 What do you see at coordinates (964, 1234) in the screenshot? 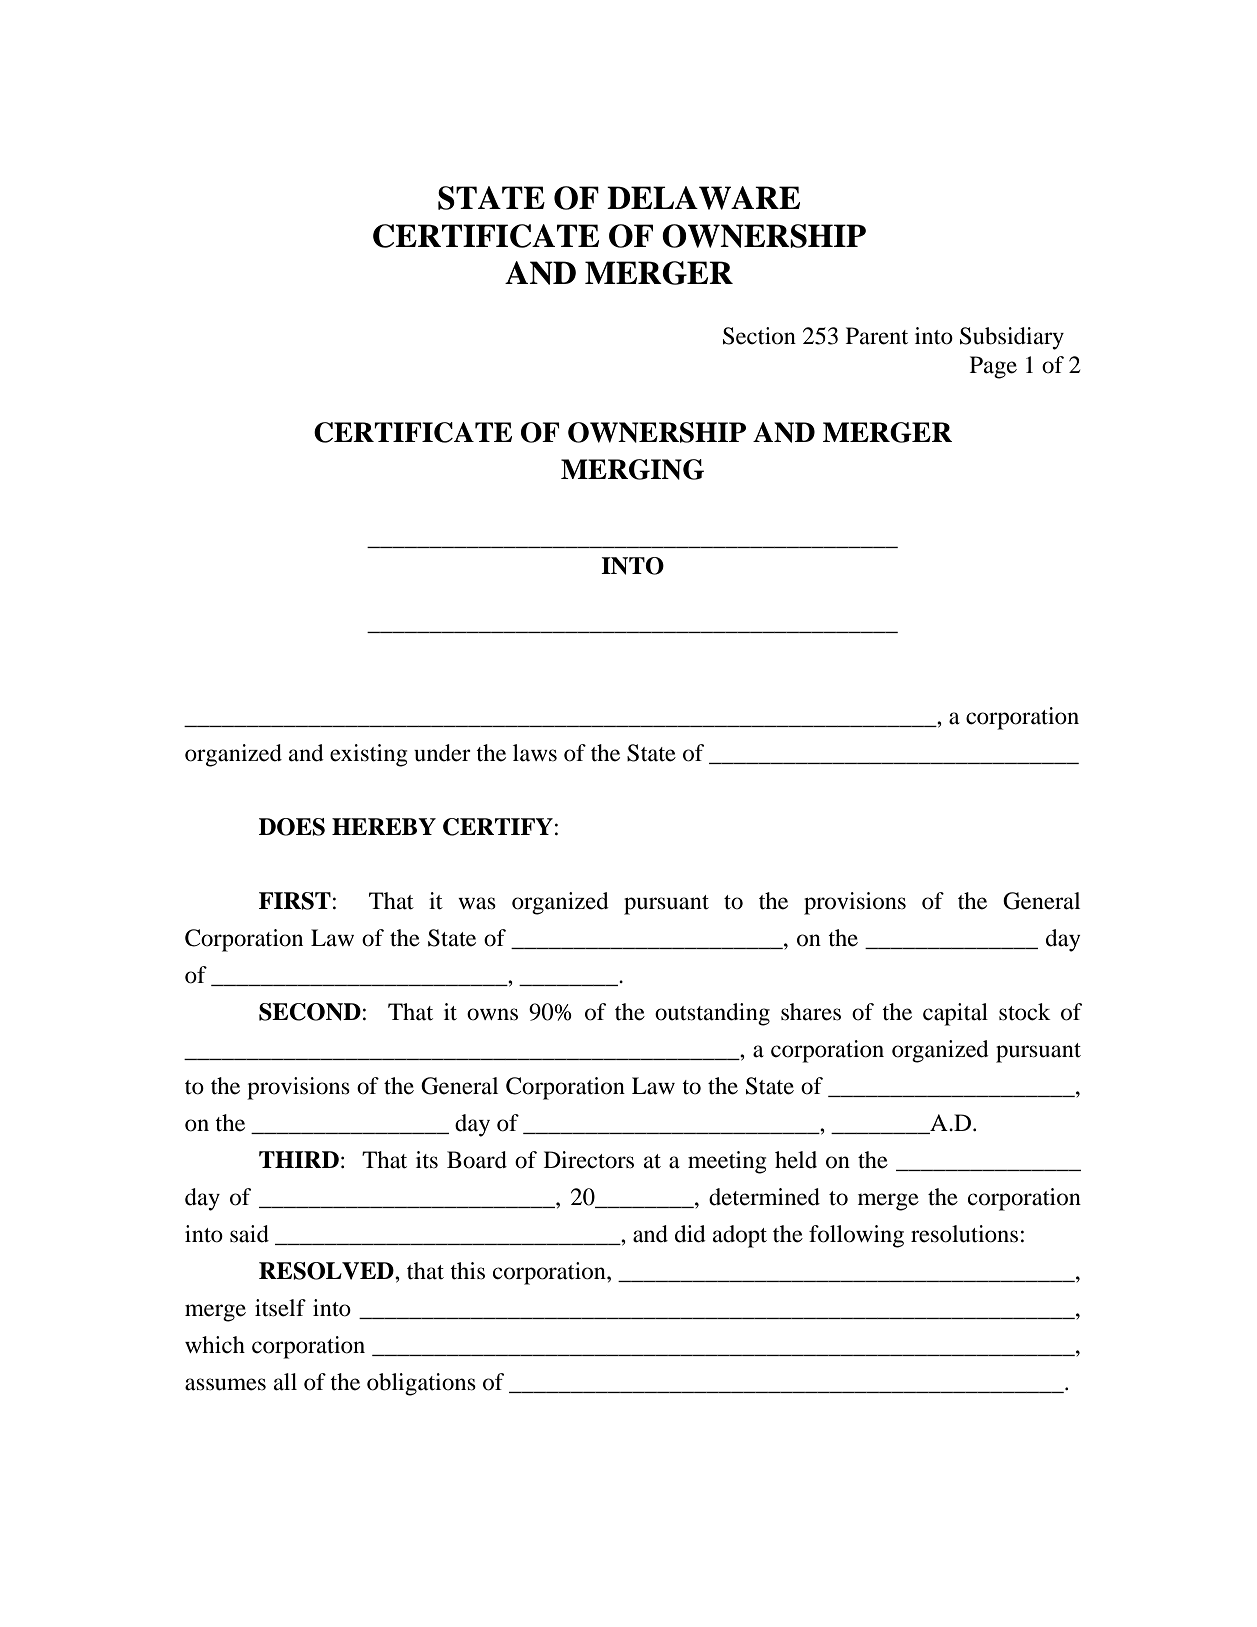
I see `resolutions` at bounding box center [964, 1234].
